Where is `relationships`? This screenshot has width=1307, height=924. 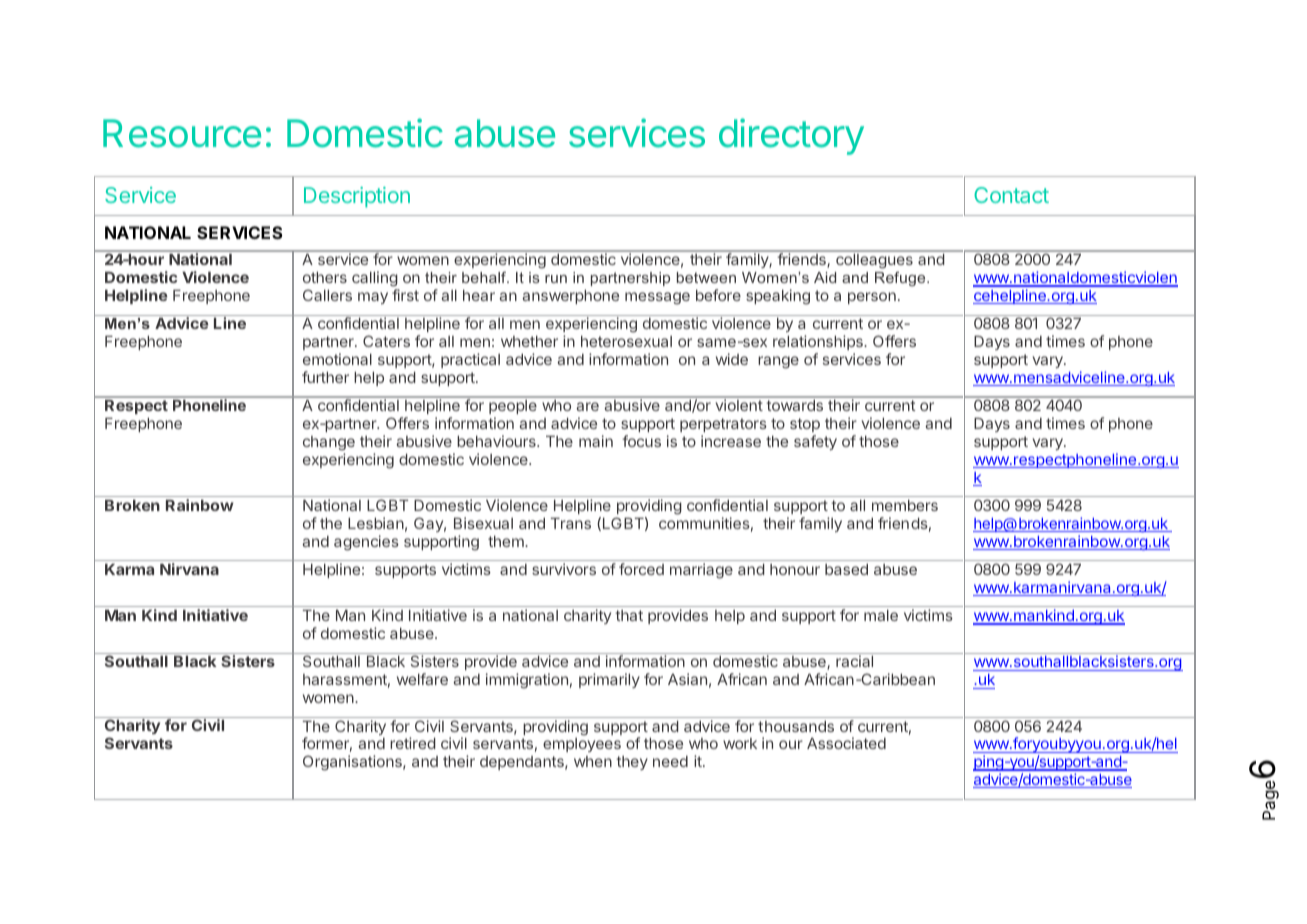 relationships is located at coordinates (819, 344).
